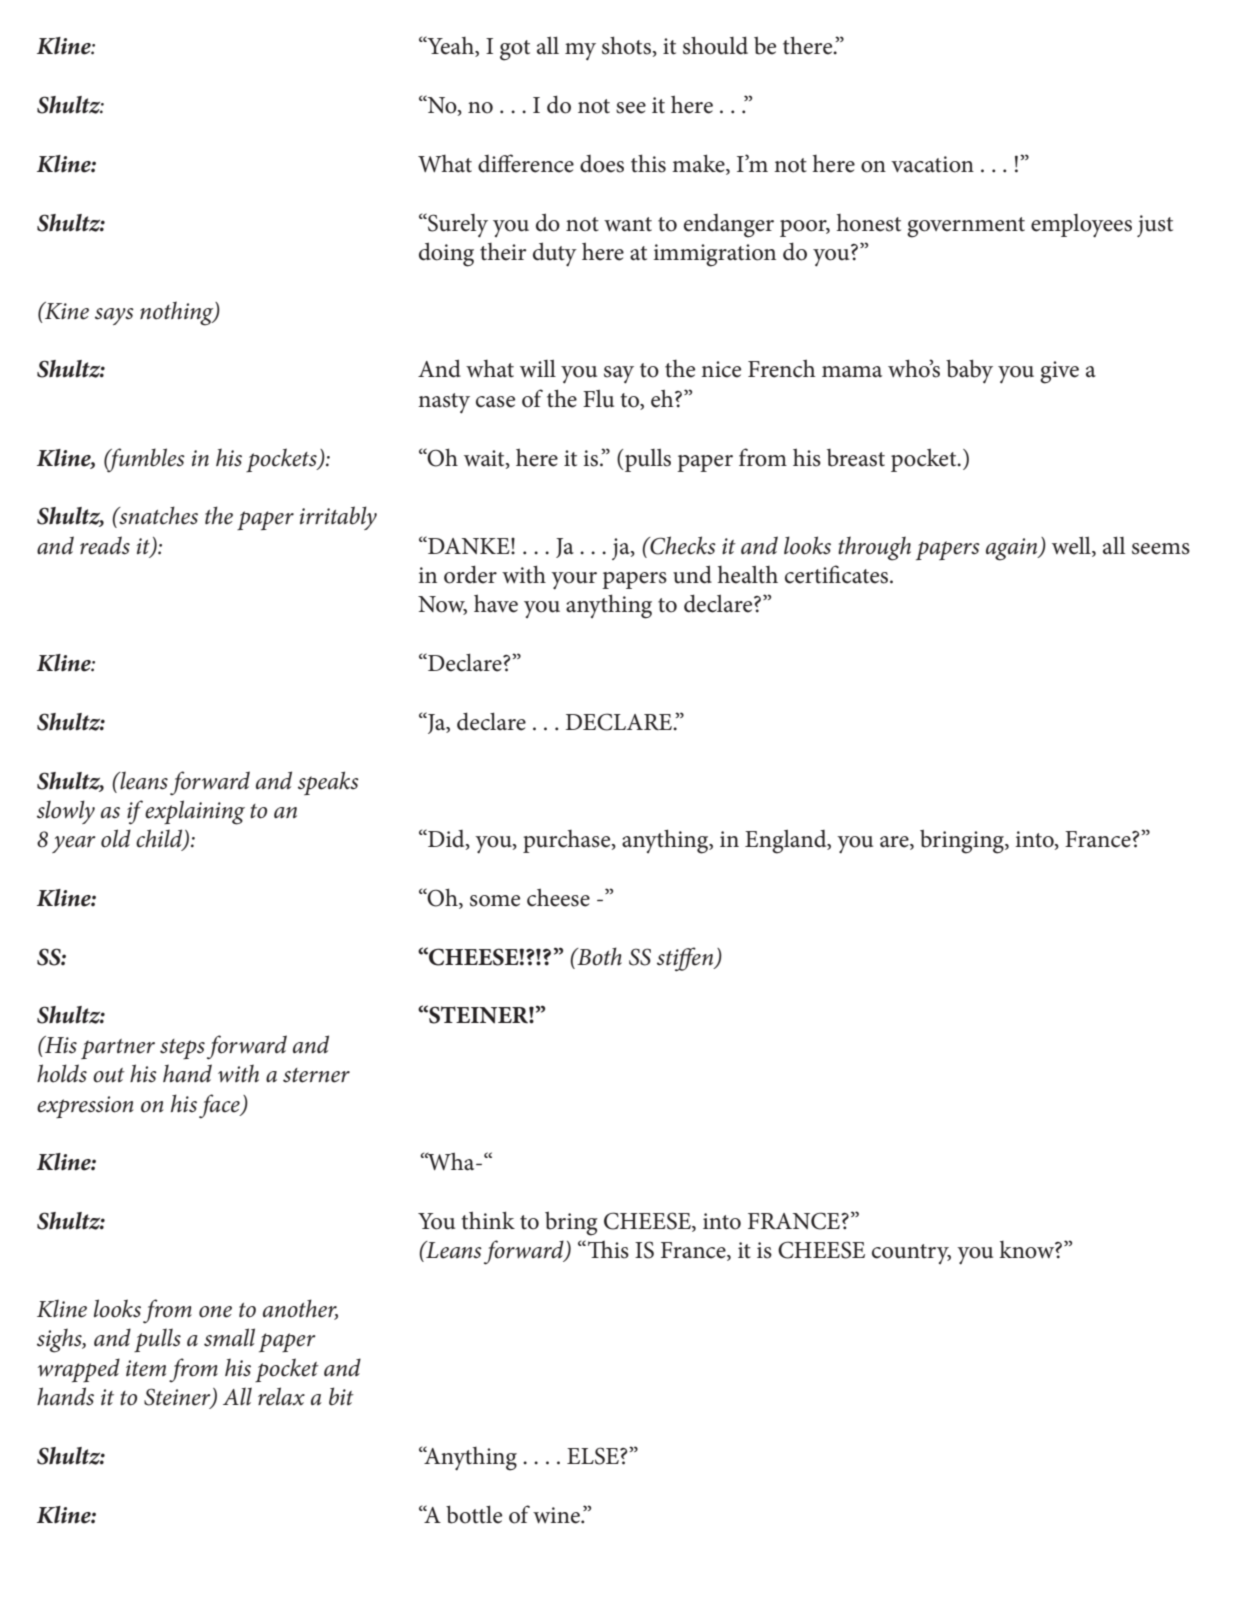  Describe the element at coordinates (626, 45) in the screenshot. I see `shots` at that location.
